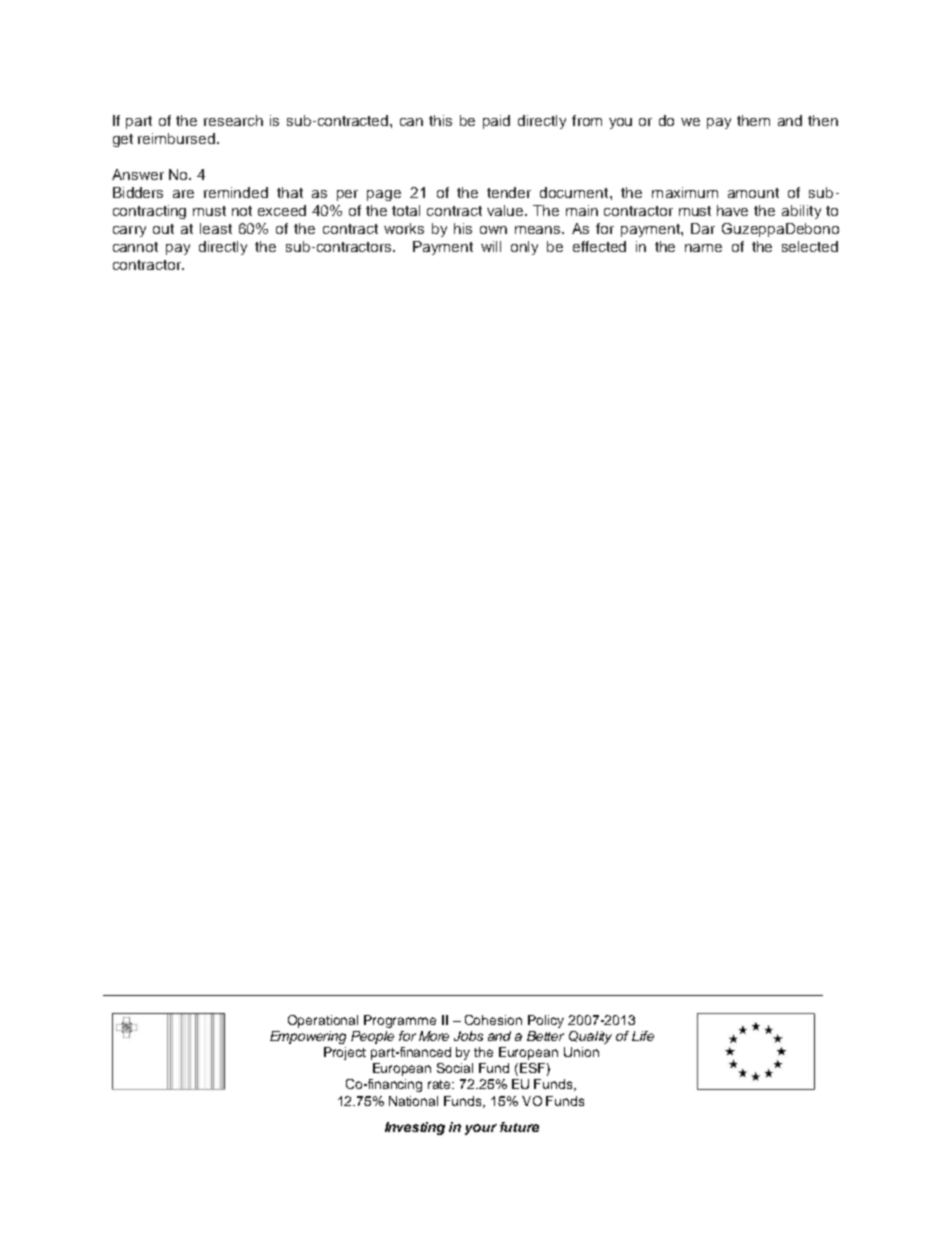  Describe the element at coordinates (491, 246) in the document. I see `will` at that location.
